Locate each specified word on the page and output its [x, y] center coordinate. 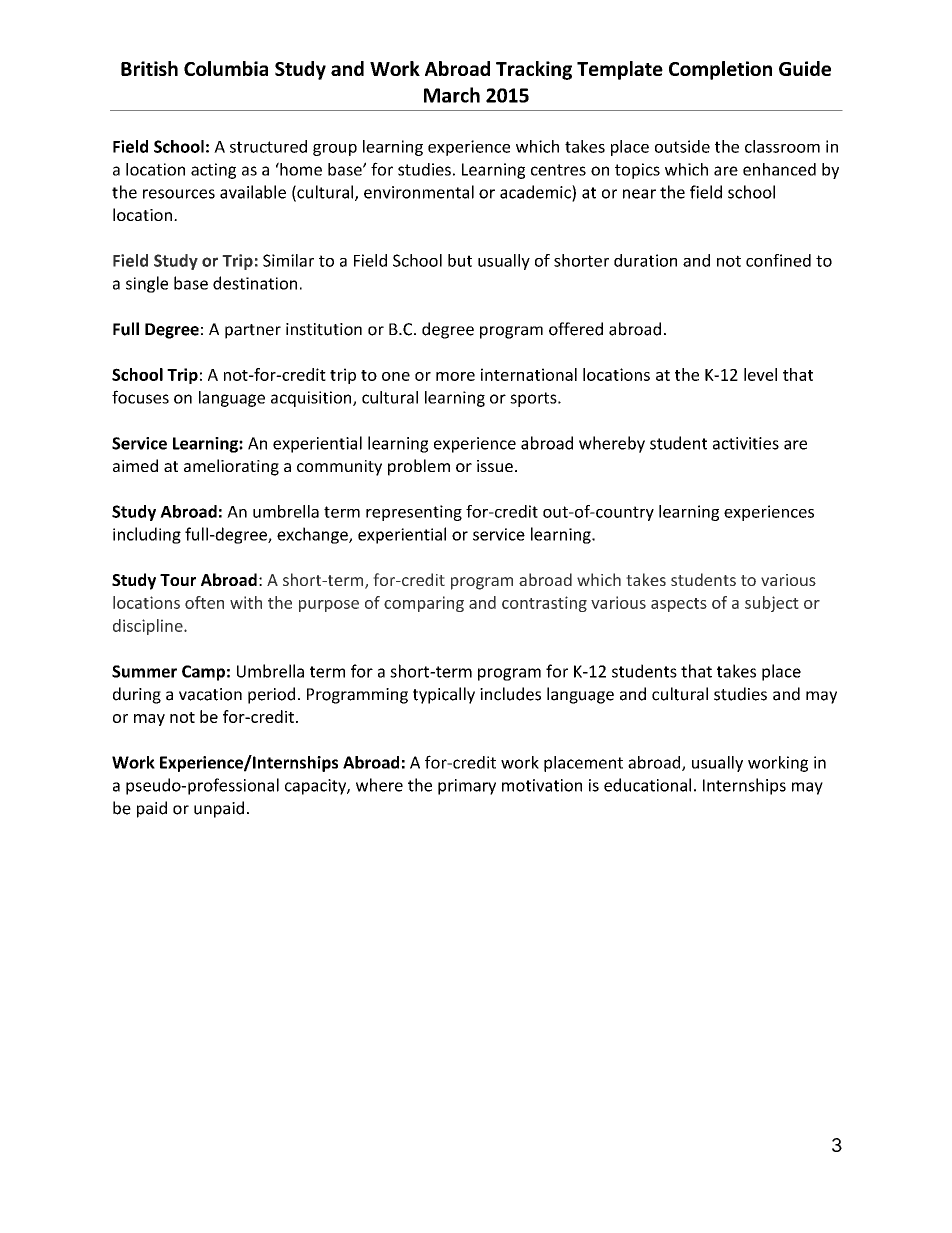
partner [253, 331]
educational [647, 785]
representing [414, 513]
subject [772, 604]
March [452, 95]
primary [467, 787]
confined [778, 260]
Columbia [226, 68]
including [147, 535]
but [460, 260]
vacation [210, 694]
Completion [720, 70]
